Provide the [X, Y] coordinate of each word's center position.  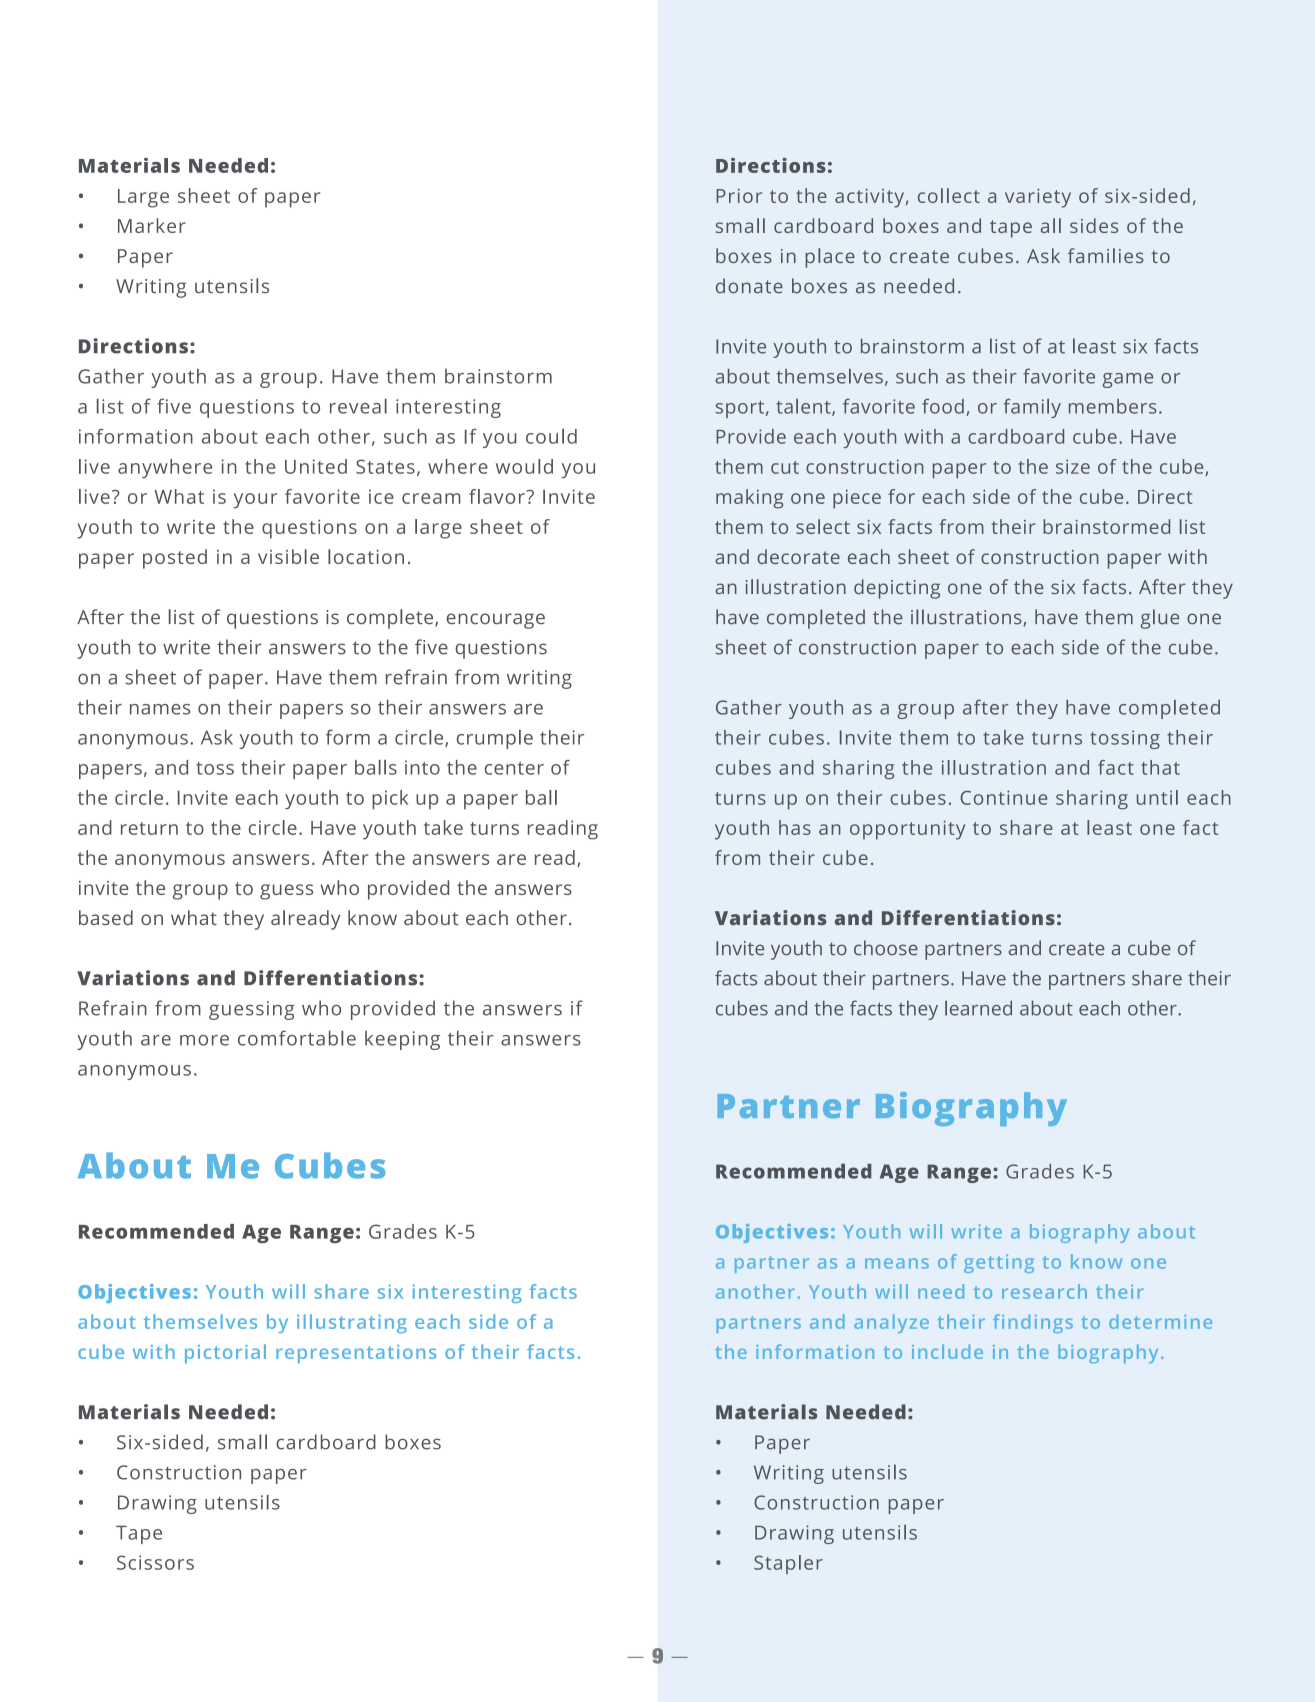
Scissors [155, 1562]
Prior [739, 196]
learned [978, 1008]
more [204, 1040]
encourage [495, 621]
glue [1160, 619]
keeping [402, 1040]
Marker [152, 225]
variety [1038, 198]
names [160, 709]
